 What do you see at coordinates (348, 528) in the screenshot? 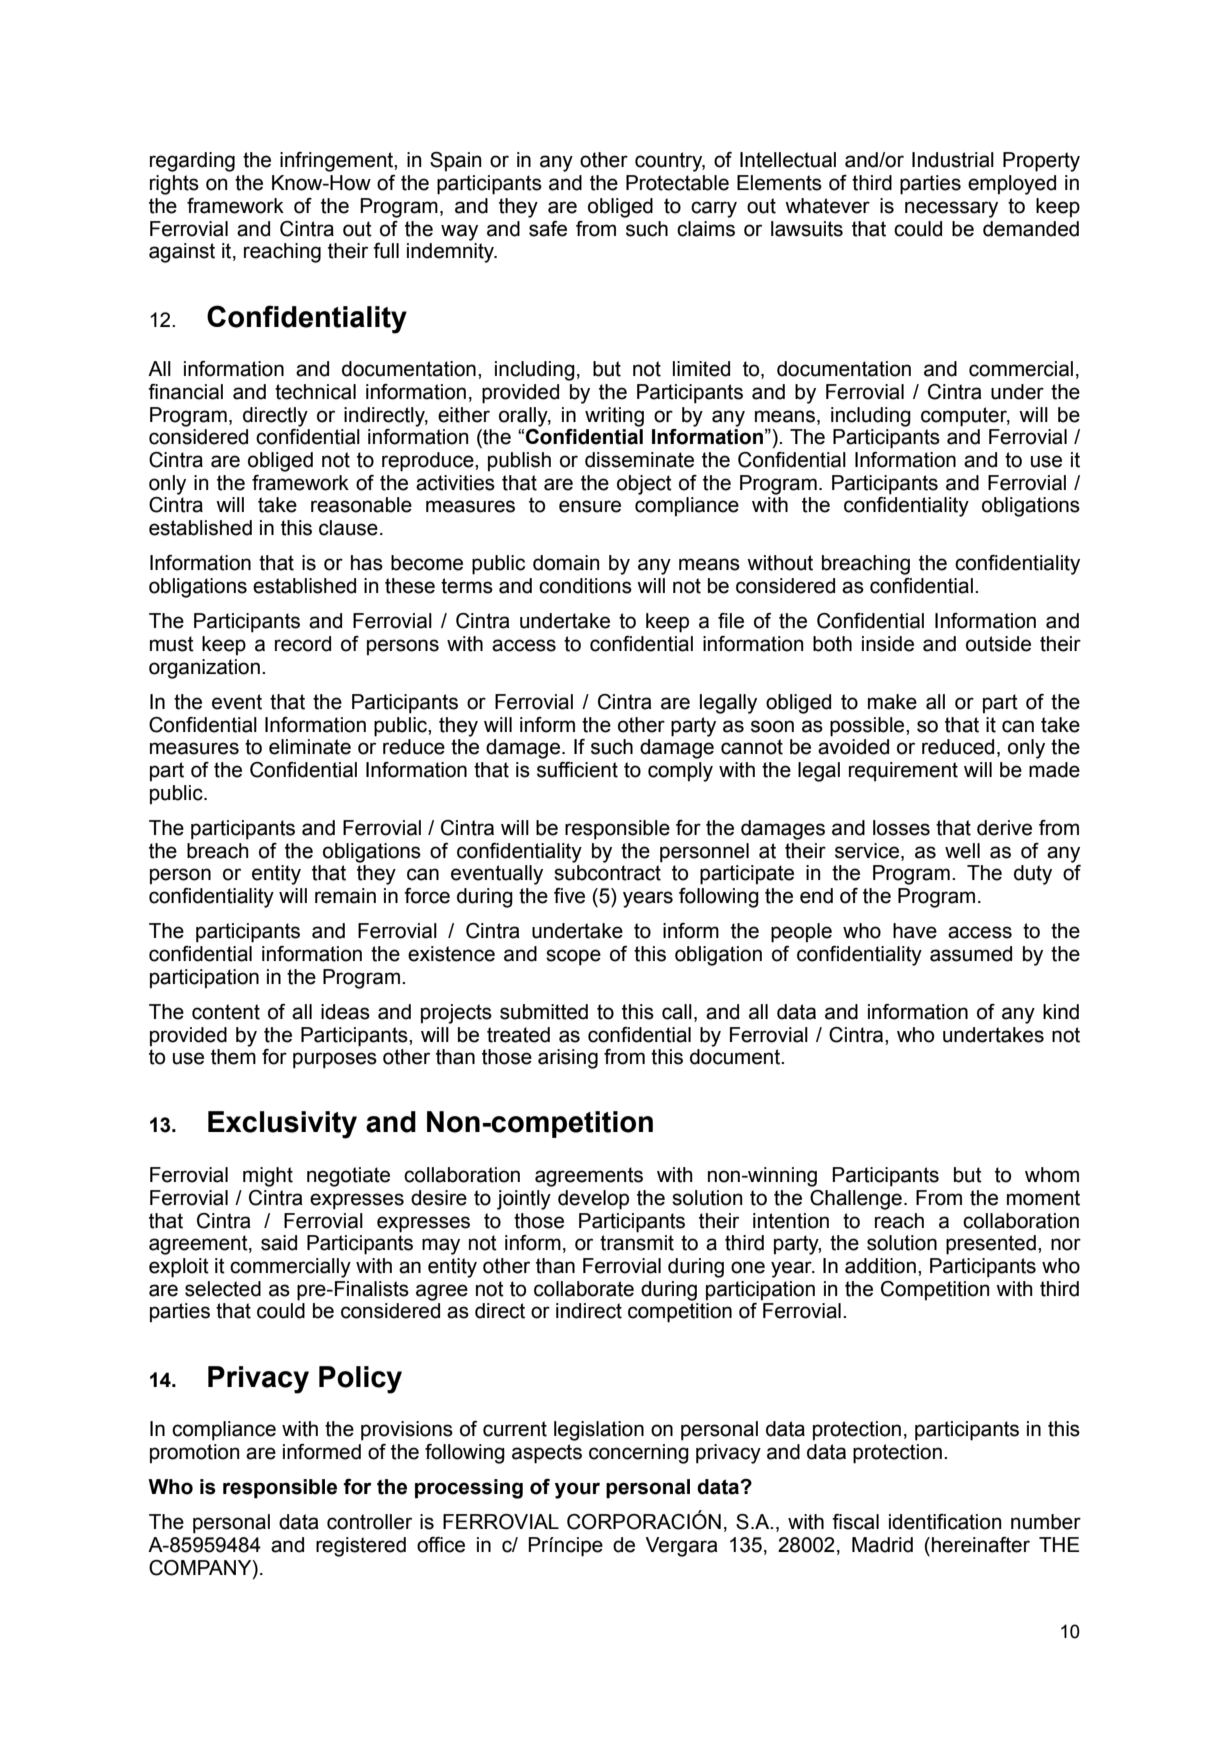
I see `clause` at bounding box center [348, 528].
